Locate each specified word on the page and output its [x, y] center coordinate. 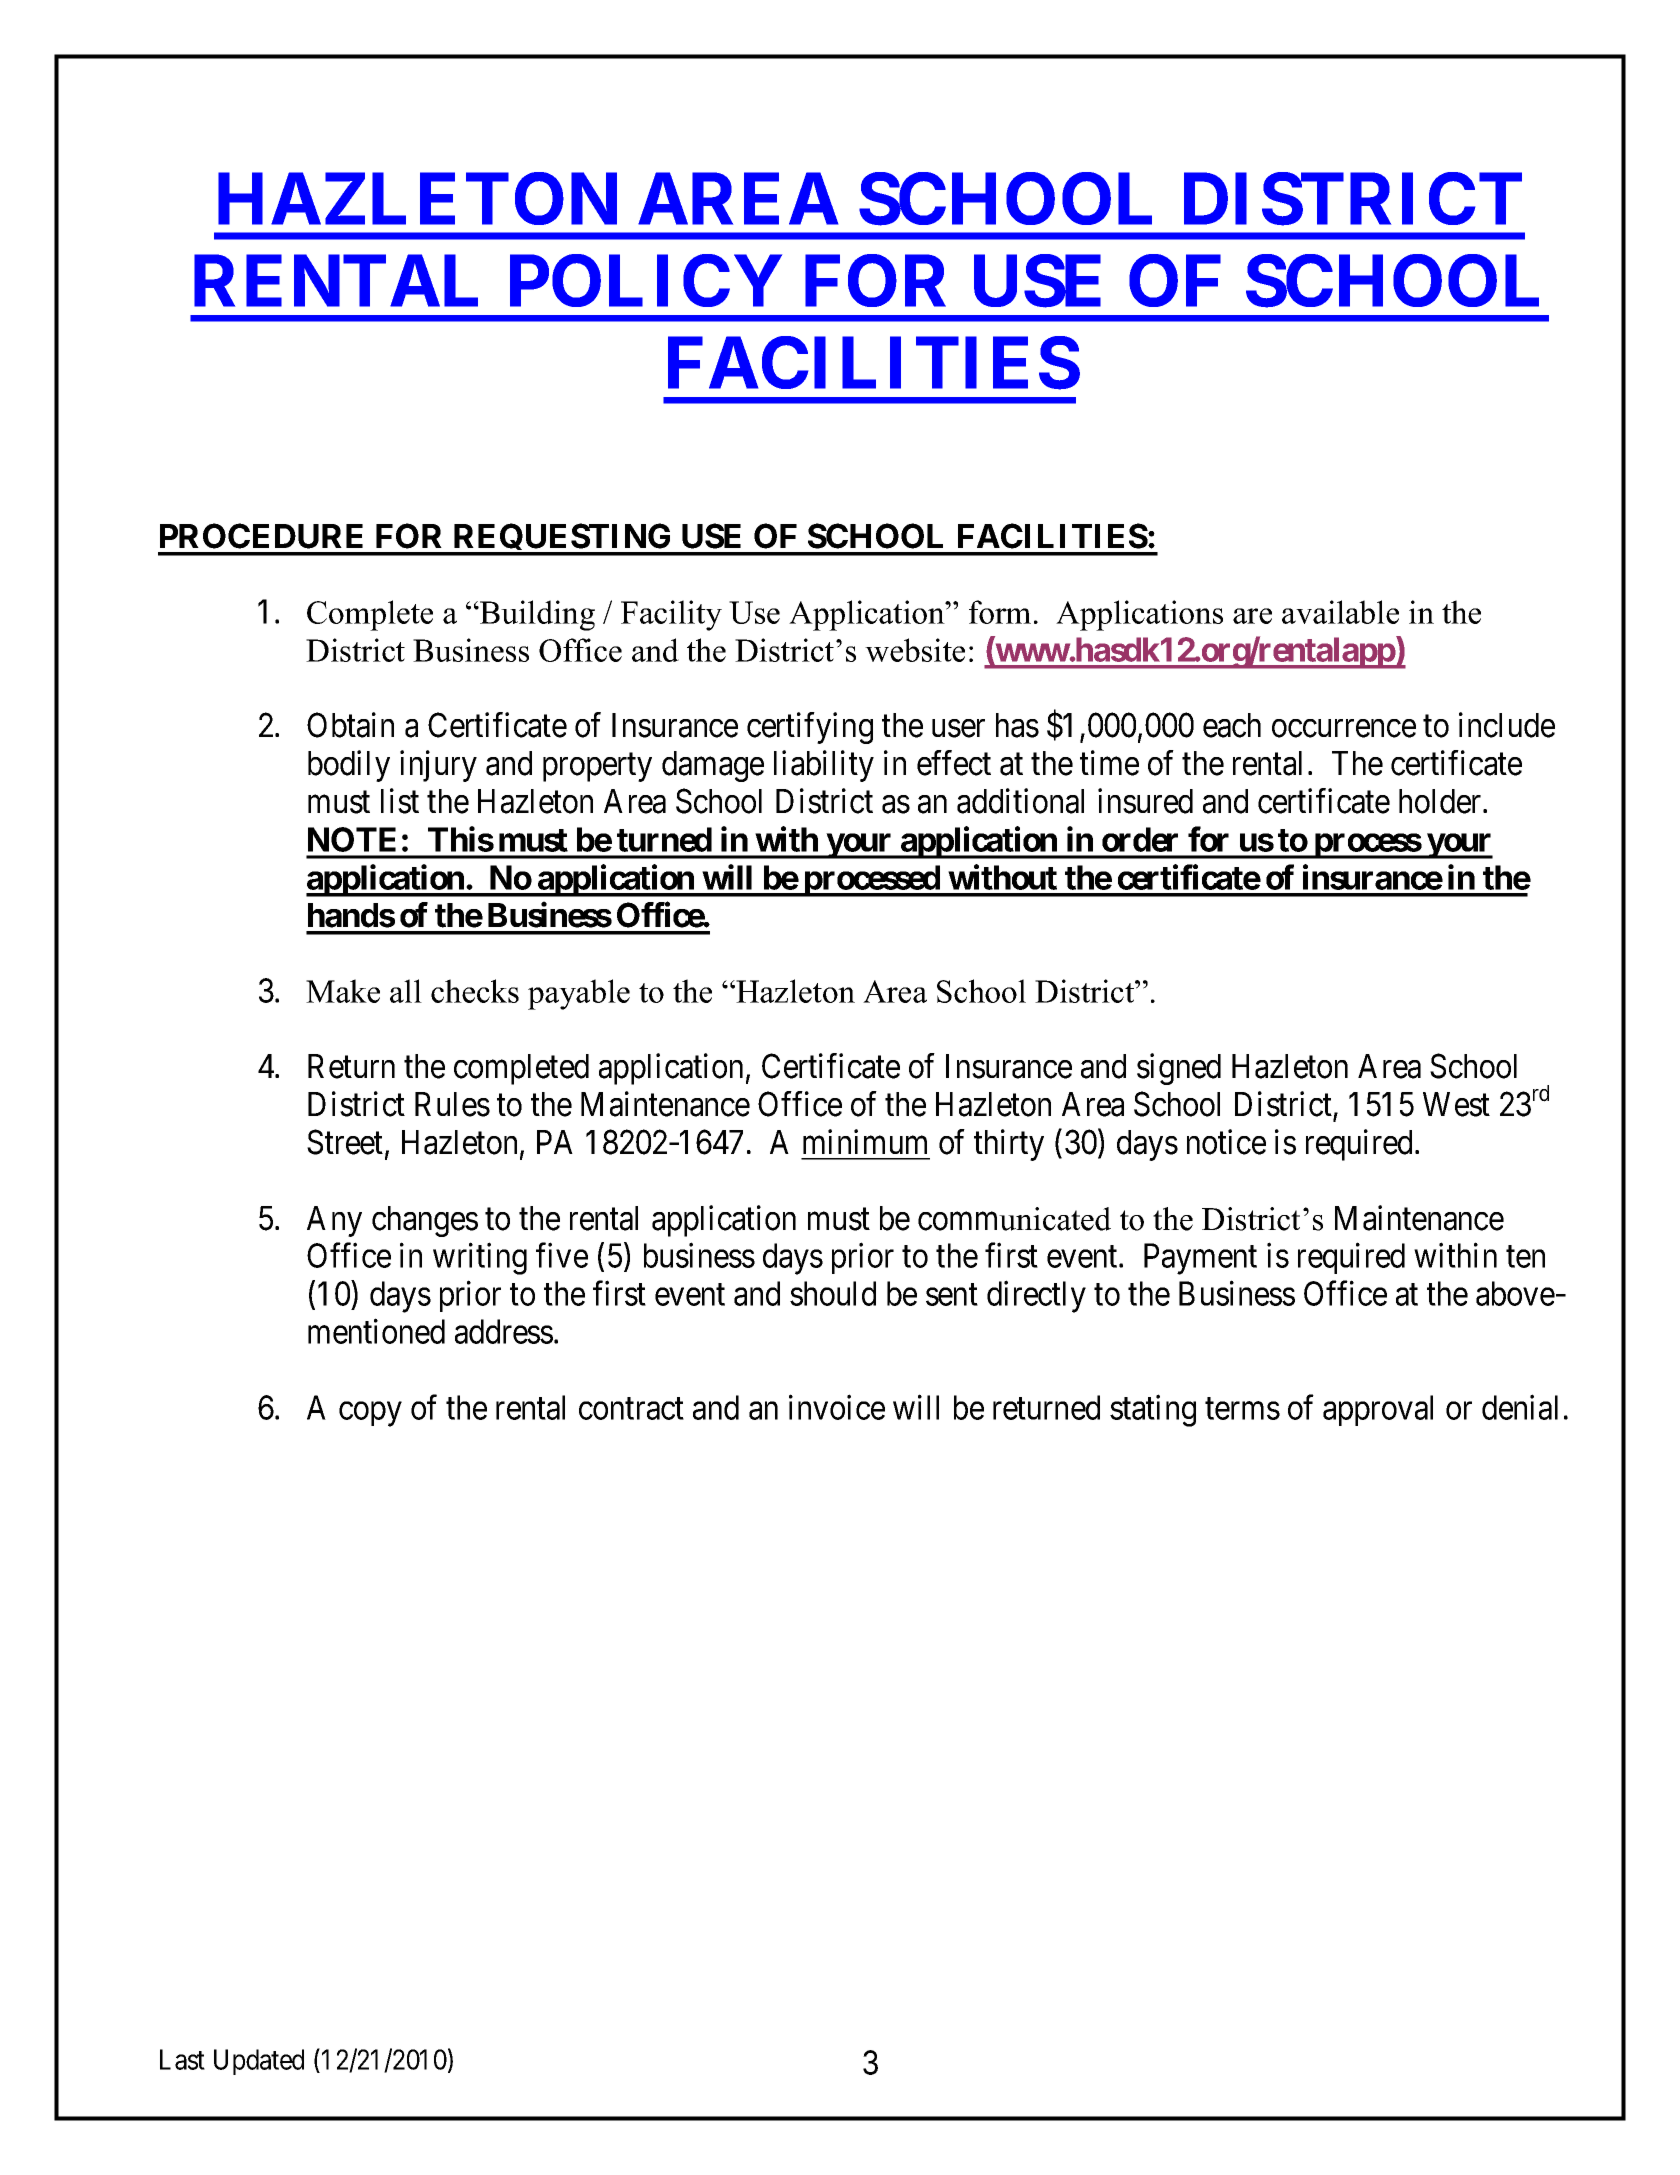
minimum [865, 1141]
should [833, 1293]
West [1456, 1104]
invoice [837, 1407]
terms [1242, 1409]
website [915, 650]
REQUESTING [562, 539]
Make [343, 991]
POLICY [646, 281]
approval [1378, 1410]
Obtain [350, 725]
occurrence [1344, 729]
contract [631, 1409]
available [1340, 612]
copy [370, 1414]
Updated [259, 2062]
